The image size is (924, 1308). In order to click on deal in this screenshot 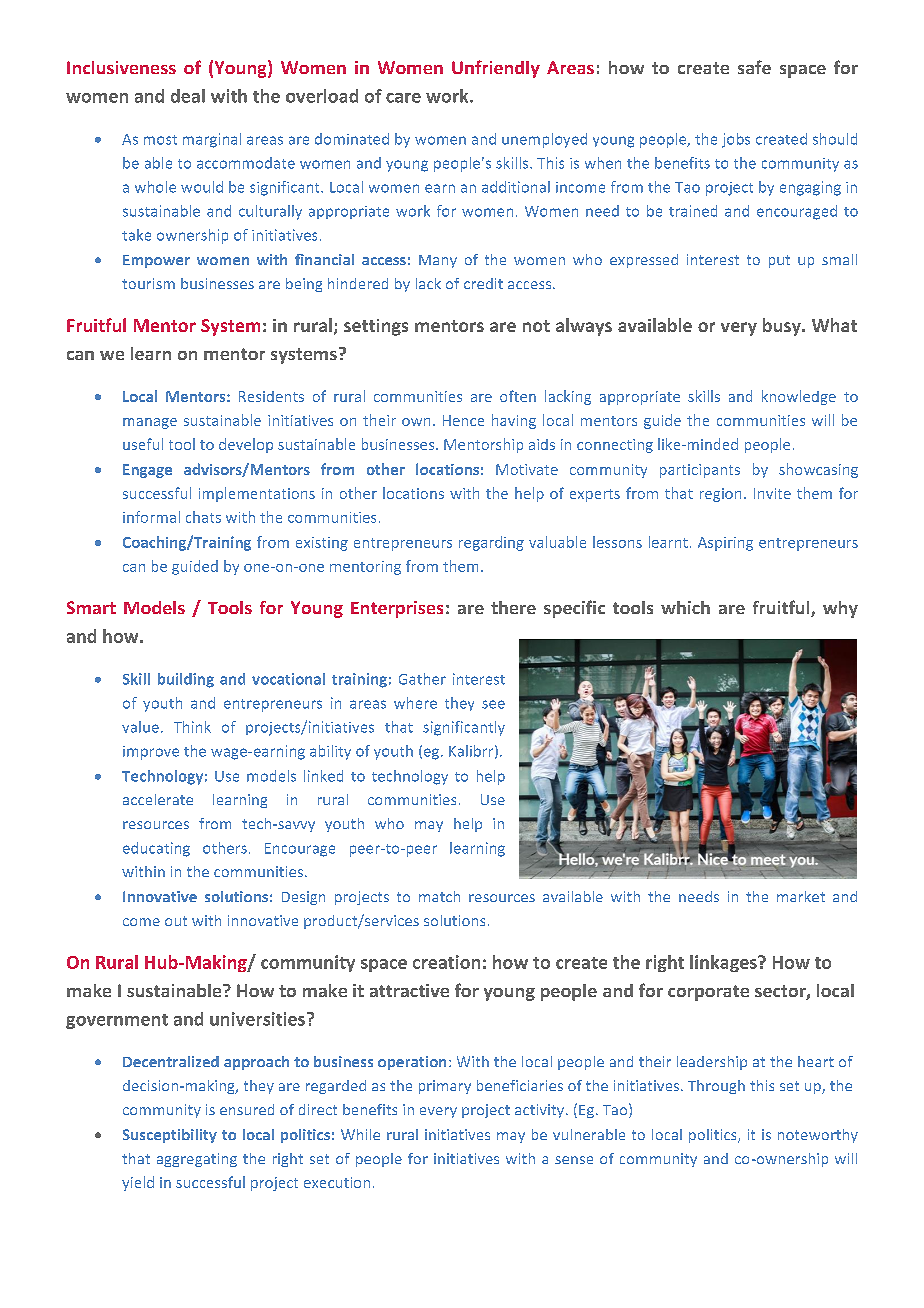, I will do `click(188, 96)`.
